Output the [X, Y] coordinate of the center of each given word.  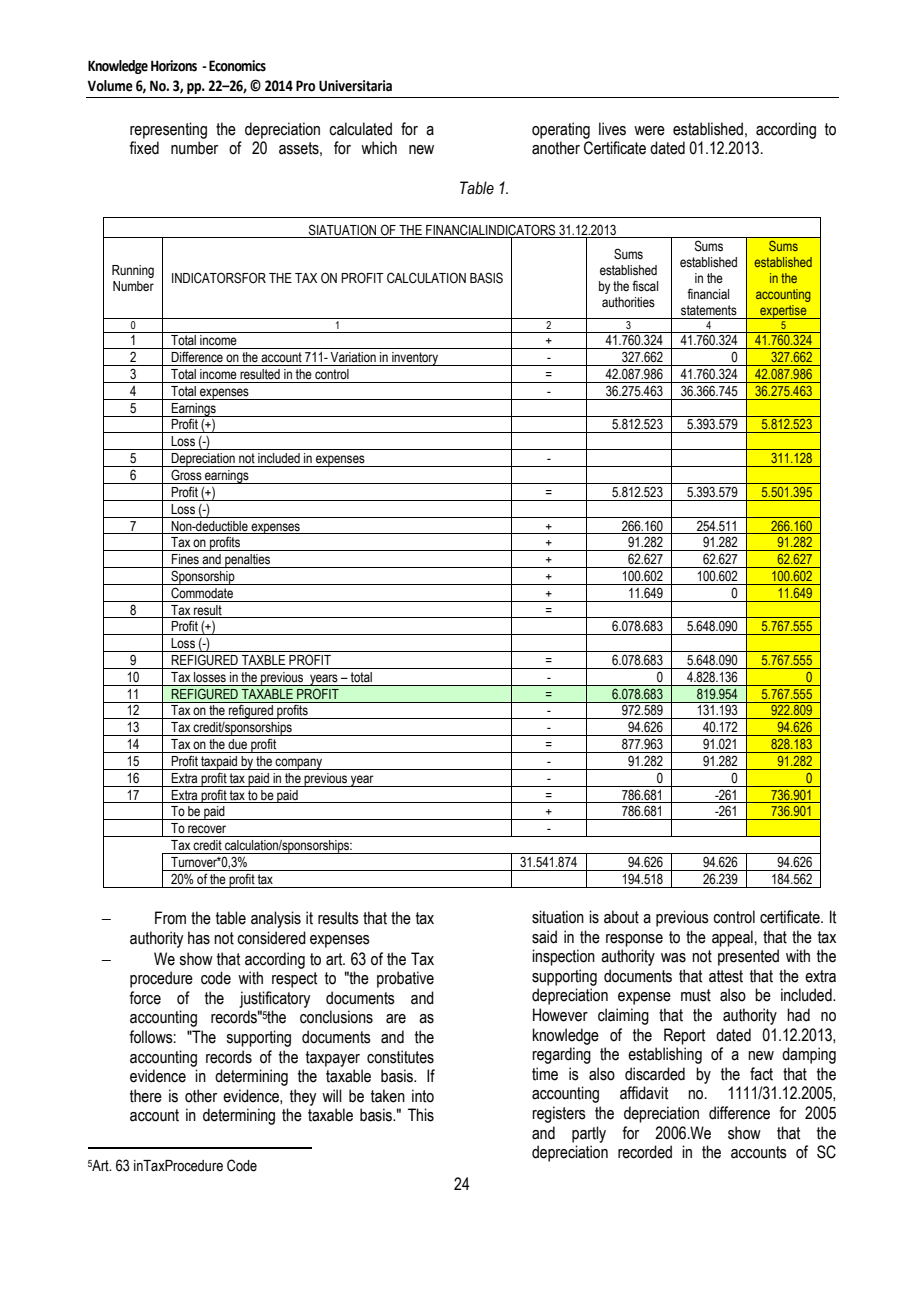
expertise [783, 312]
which [379, 148]
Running [133, 271]
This [421, 1115]
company [299, 764]
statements [709, 310]
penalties [248, 561]
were [649, 131]
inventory [415, 359]
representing [168, 130]
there [146, 1096]
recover [207, 829]
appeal [733, 938]
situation [558, 917]
